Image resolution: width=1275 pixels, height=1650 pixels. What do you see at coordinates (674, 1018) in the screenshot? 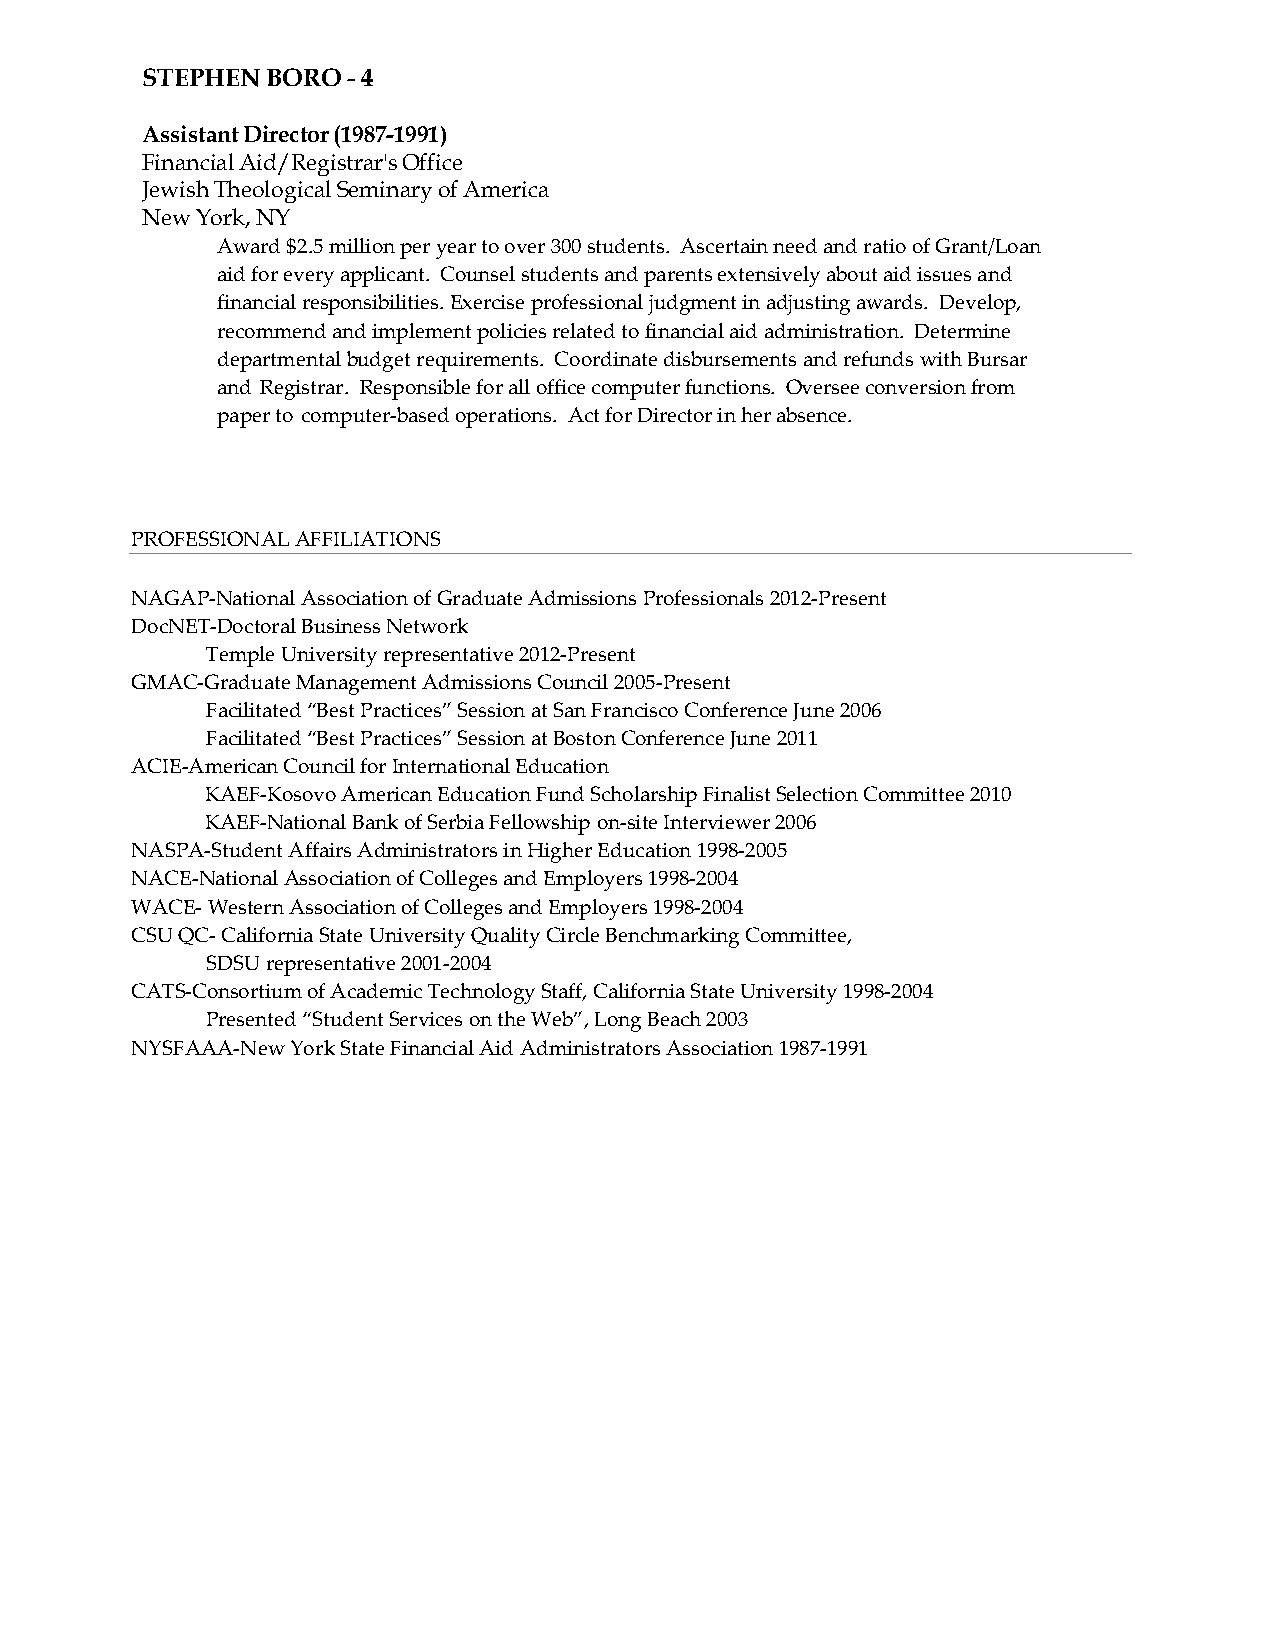
I see `Beach` at bounding box center [674, 1018].
